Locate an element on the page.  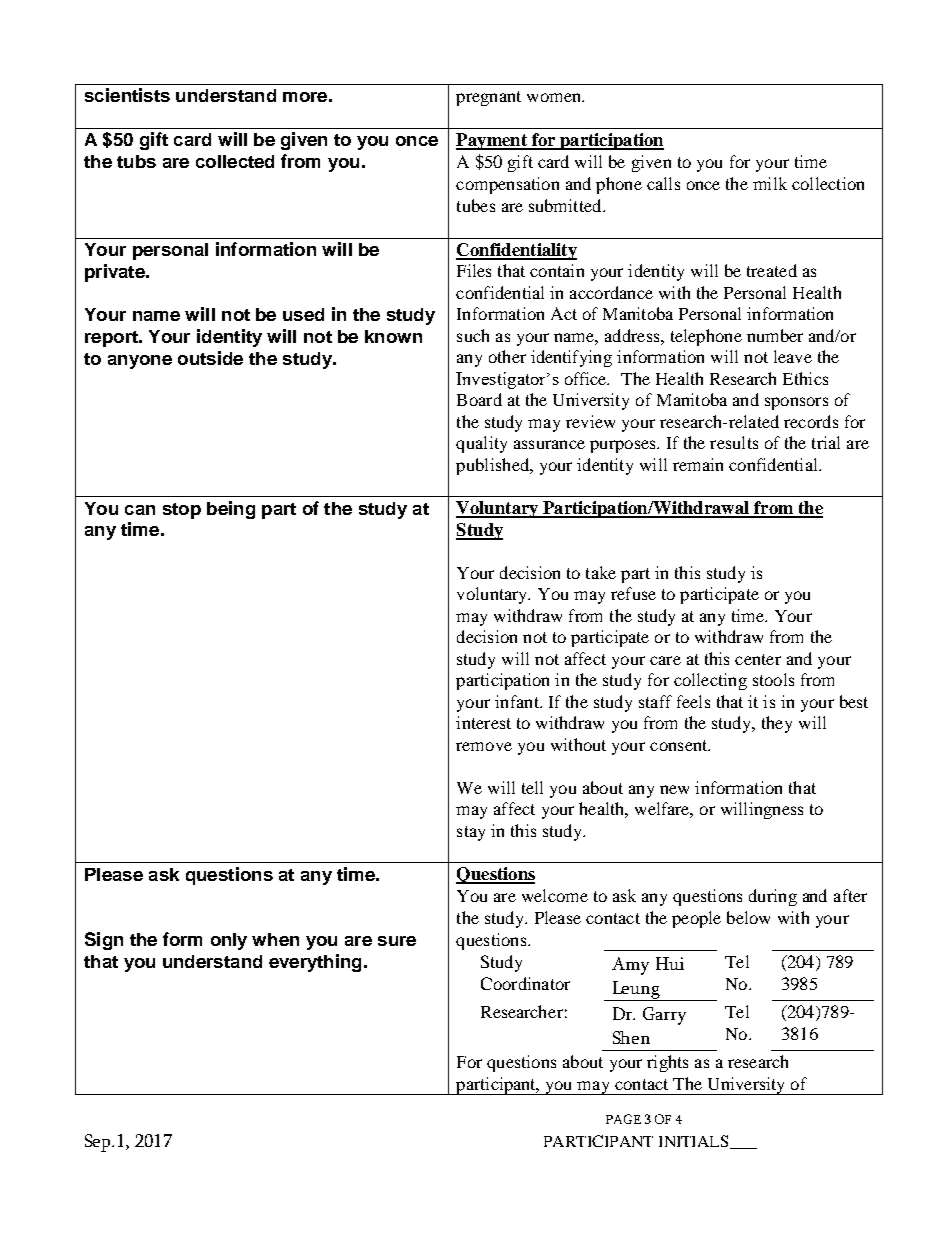
PAGE is located at coordinates (623, 1119).
